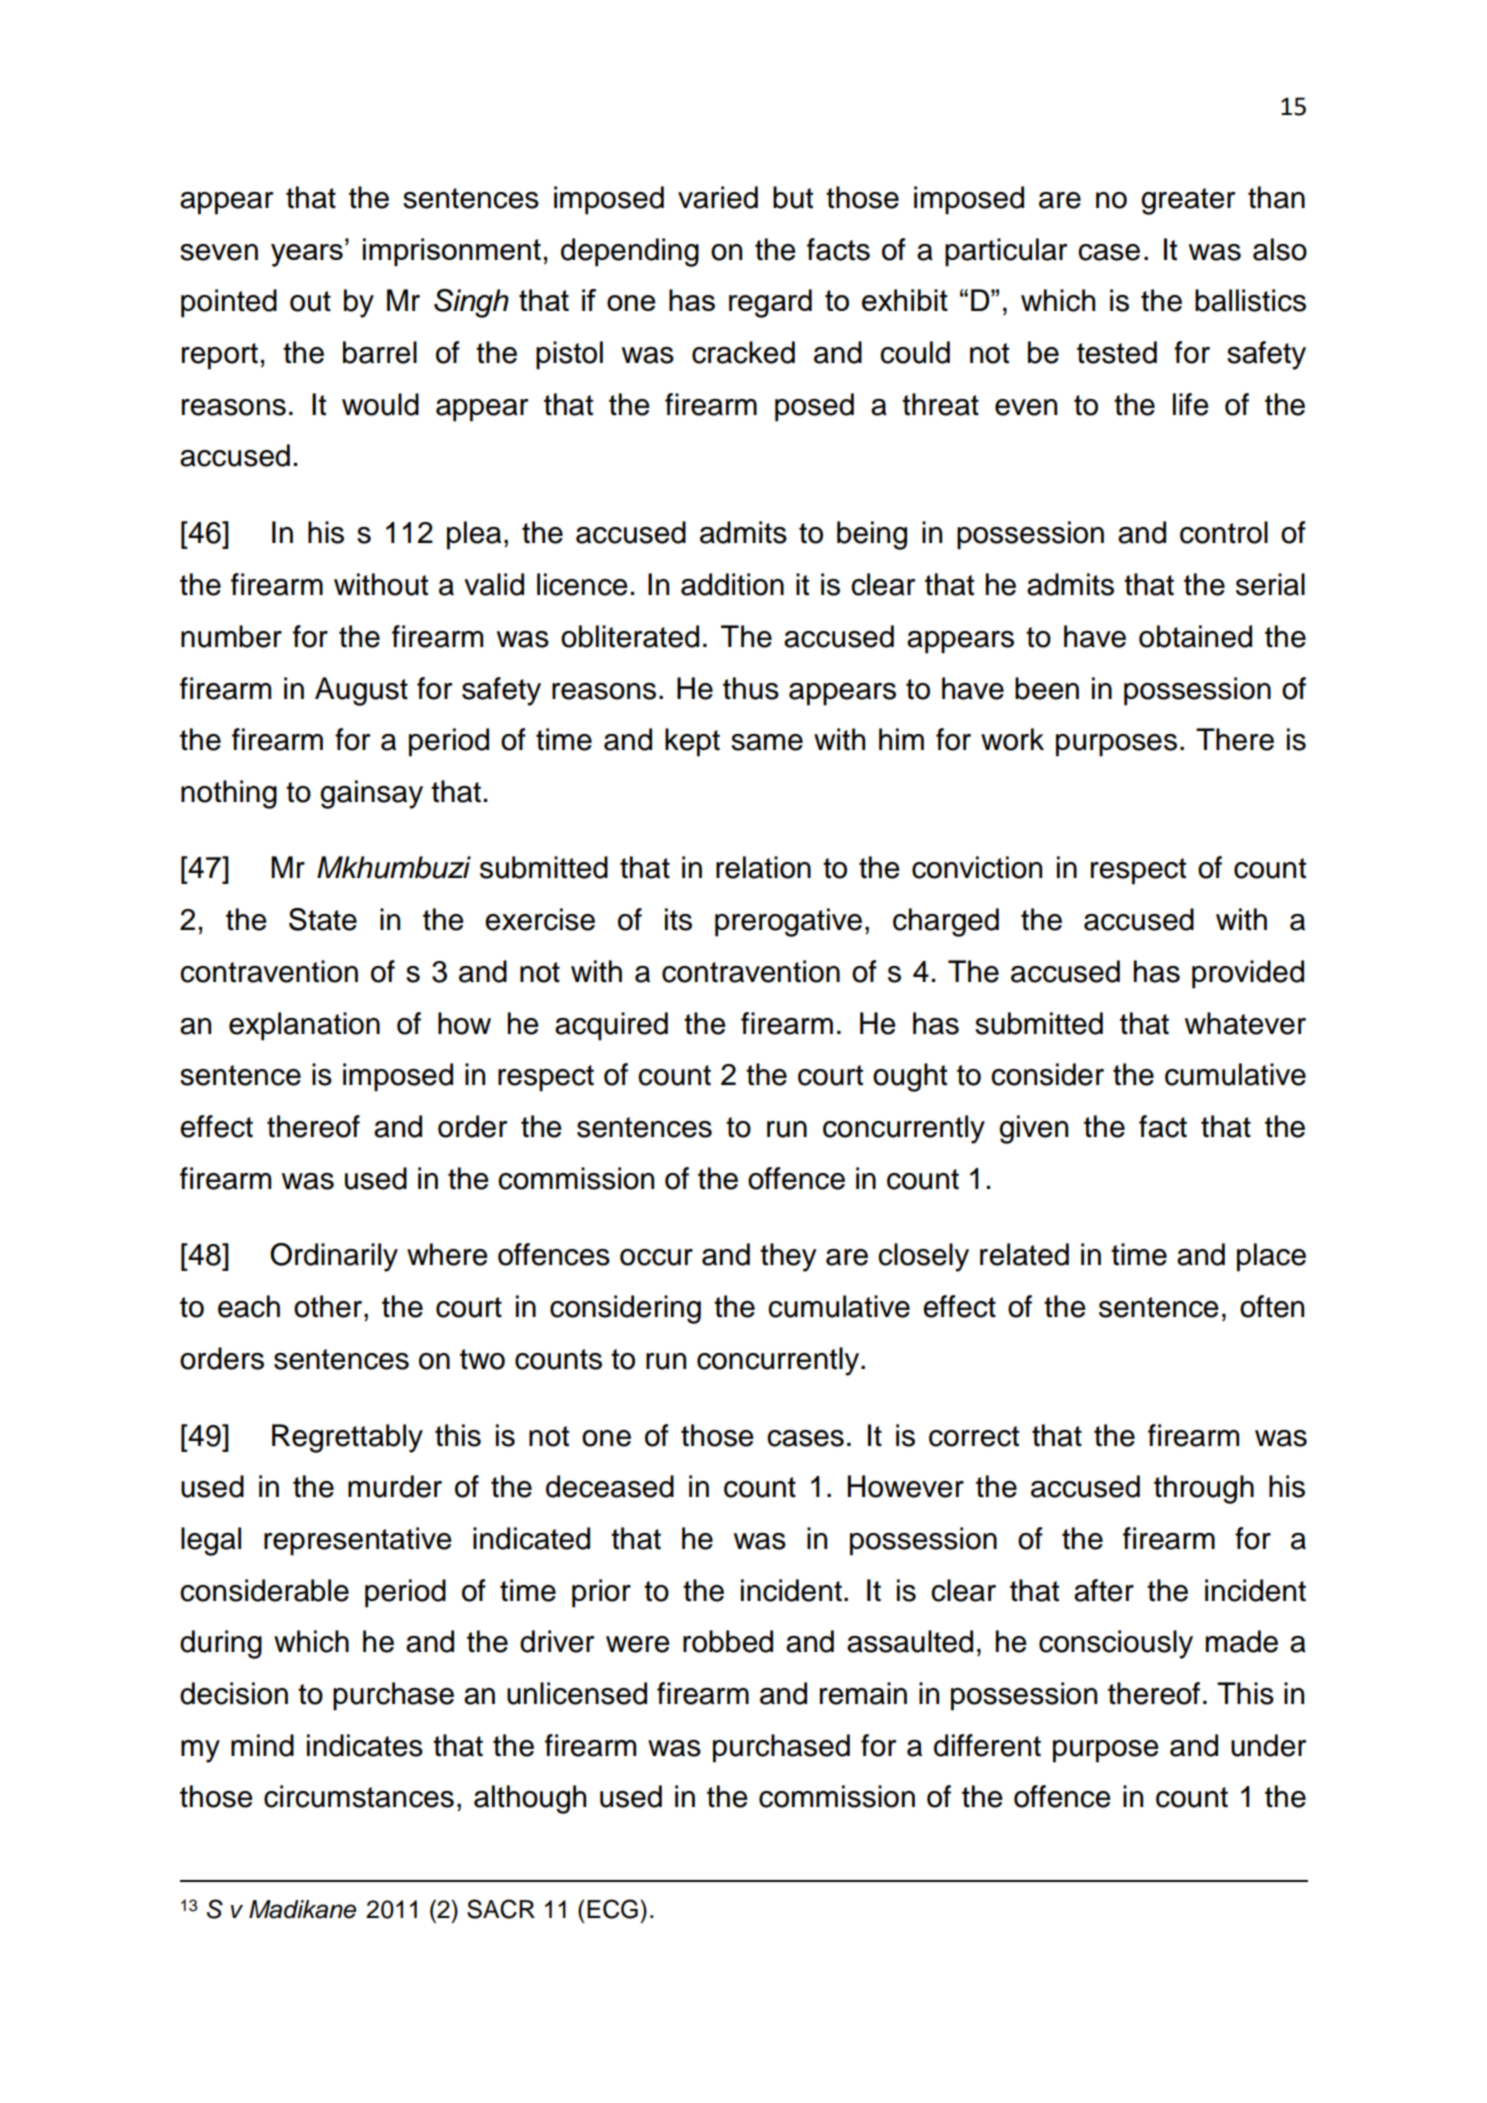 The width and height of the screenshot is (1487, 2103). Describe the element at coordinates (612, 1909) in the screenshot. I see `ECG` at that location.
